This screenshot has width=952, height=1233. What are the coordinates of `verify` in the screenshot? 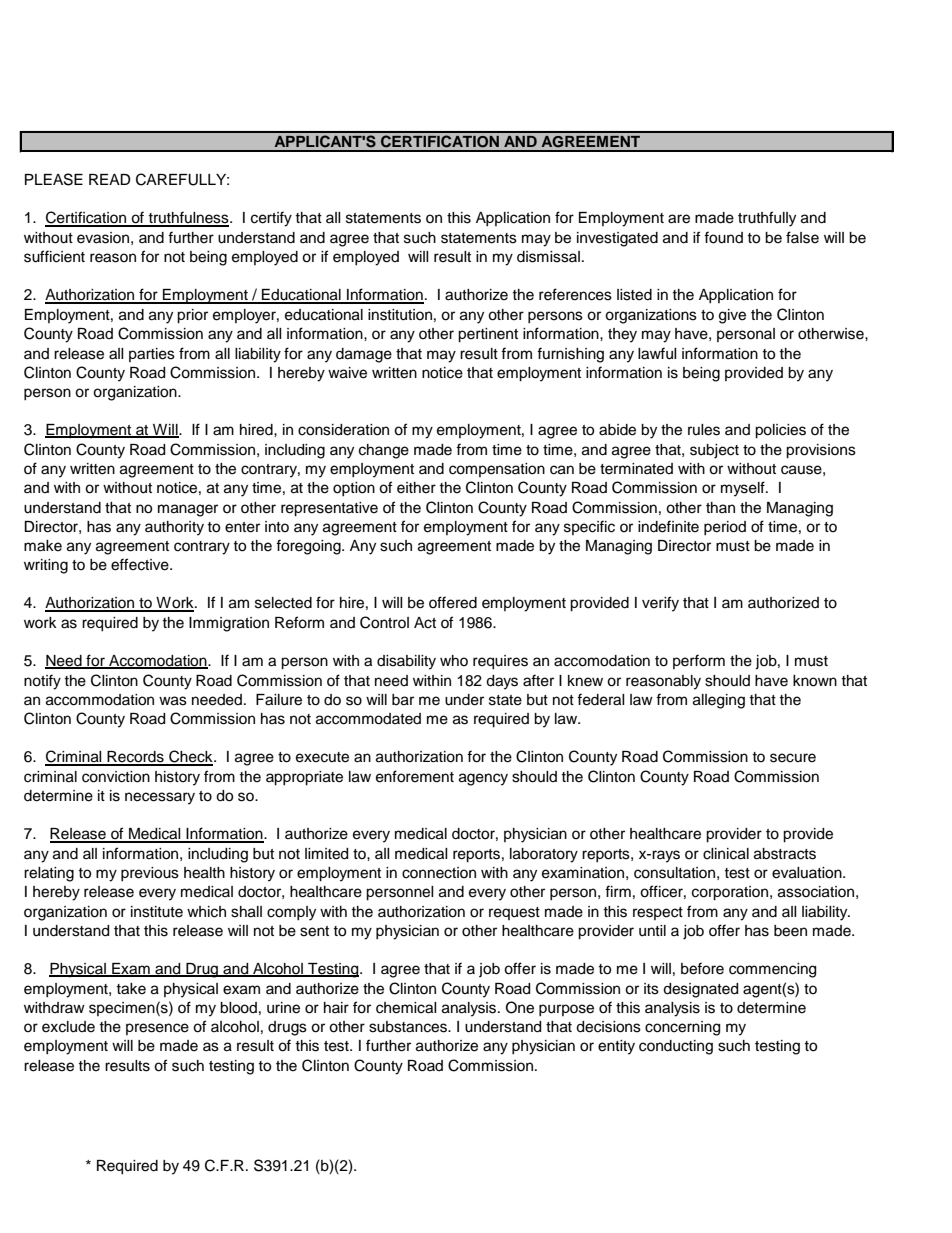 It's located at (660, 604).
